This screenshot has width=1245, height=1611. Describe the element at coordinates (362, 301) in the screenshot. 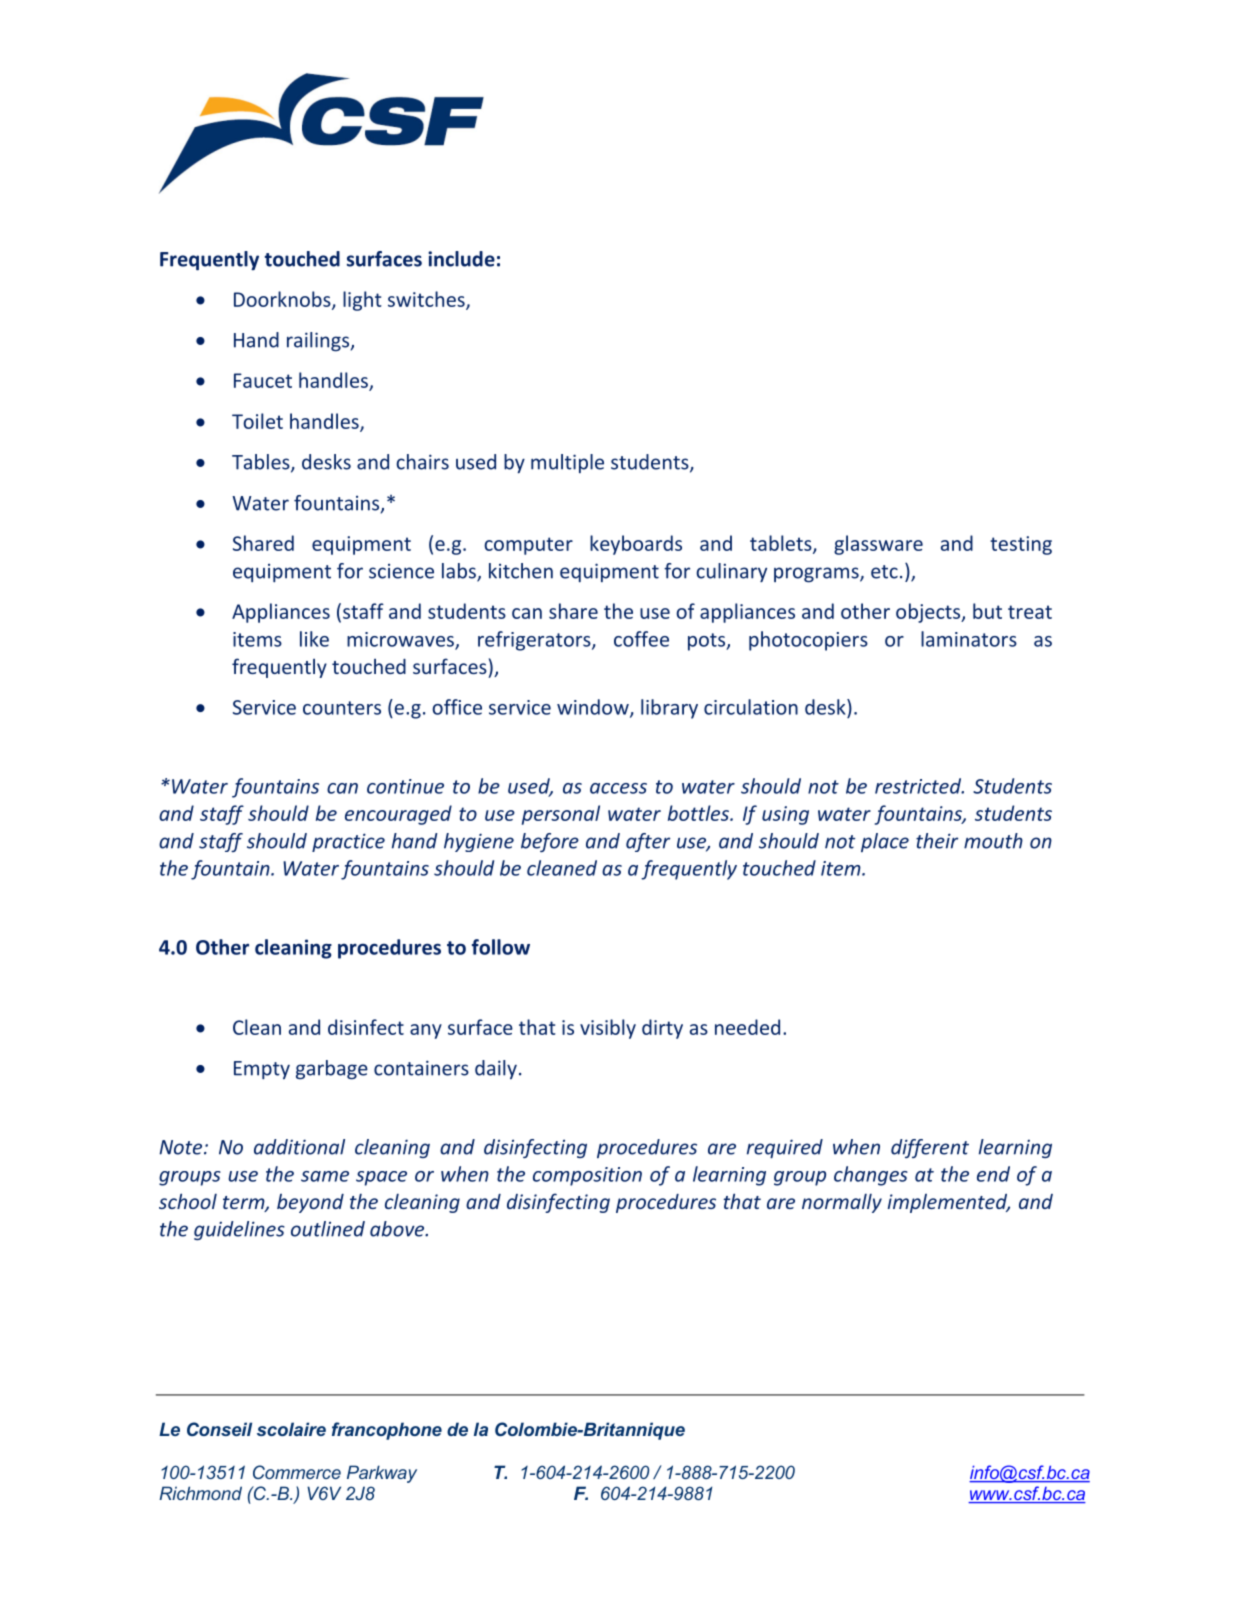

I see `light` at that location.
